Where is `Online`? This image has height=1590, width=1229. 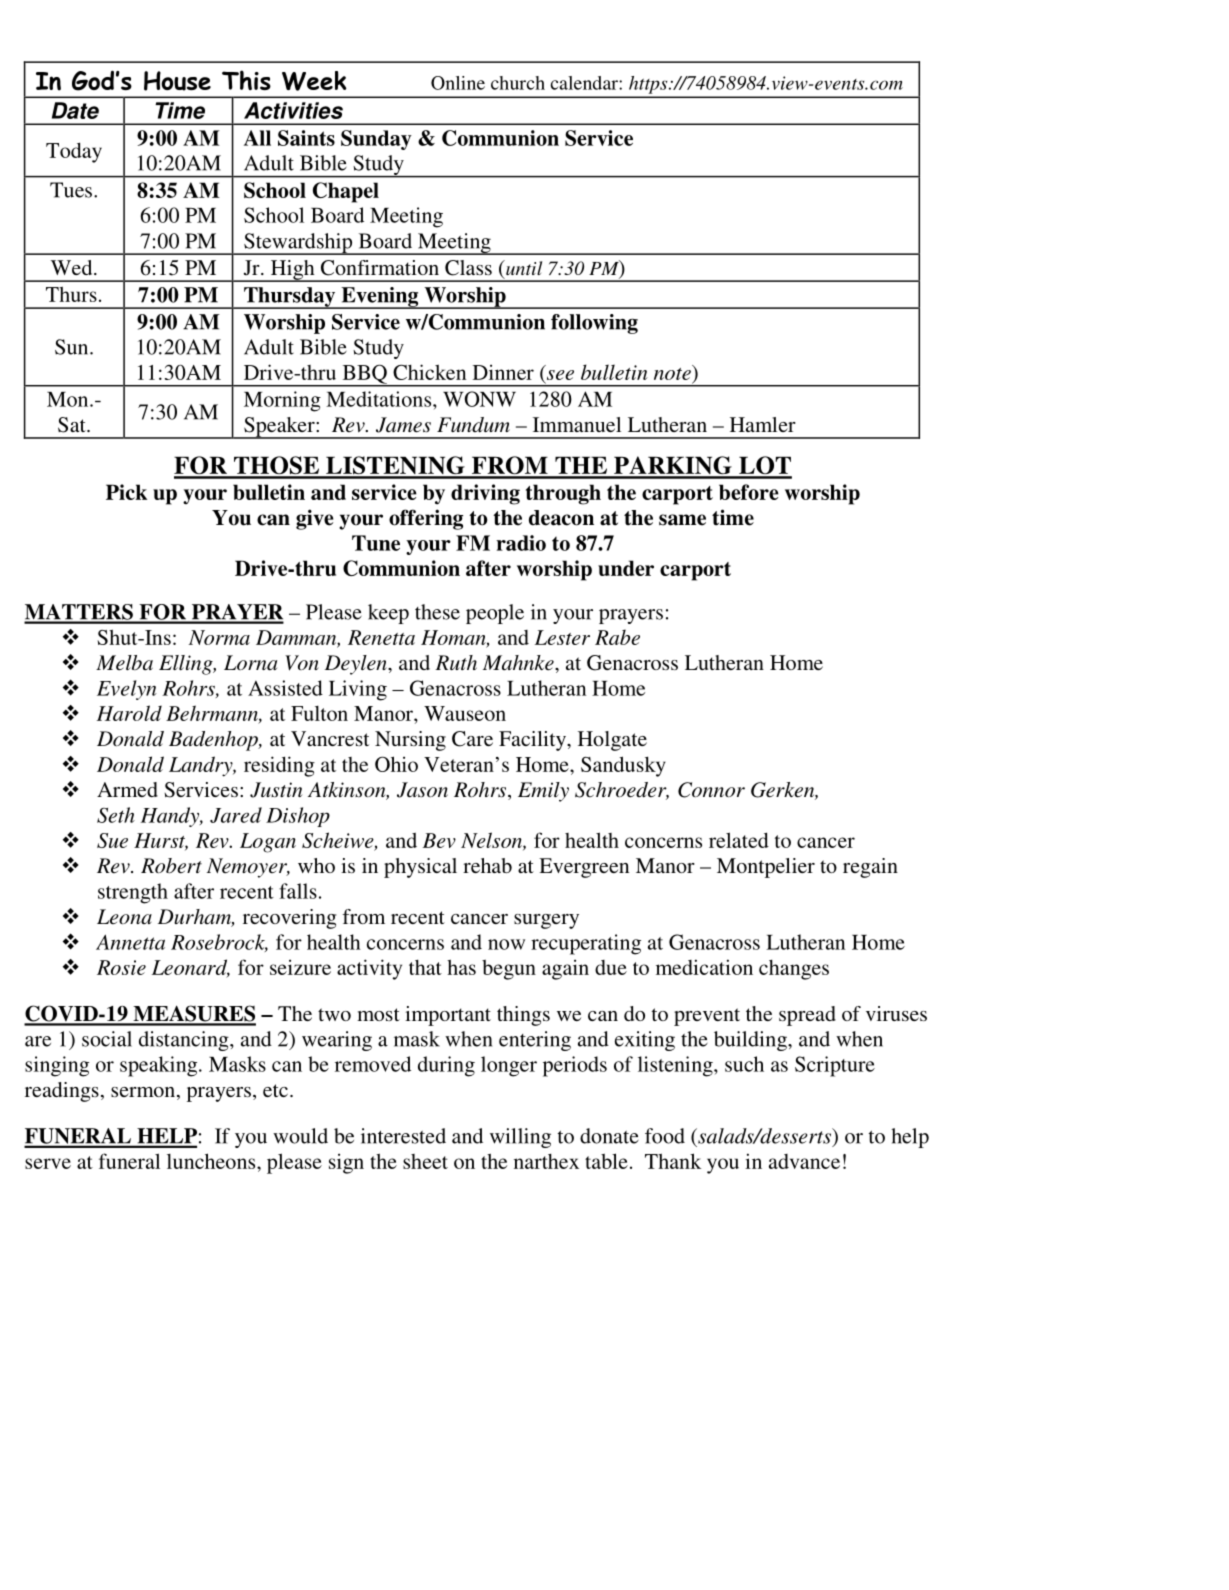
Online is located at coordinates (458, 83).
